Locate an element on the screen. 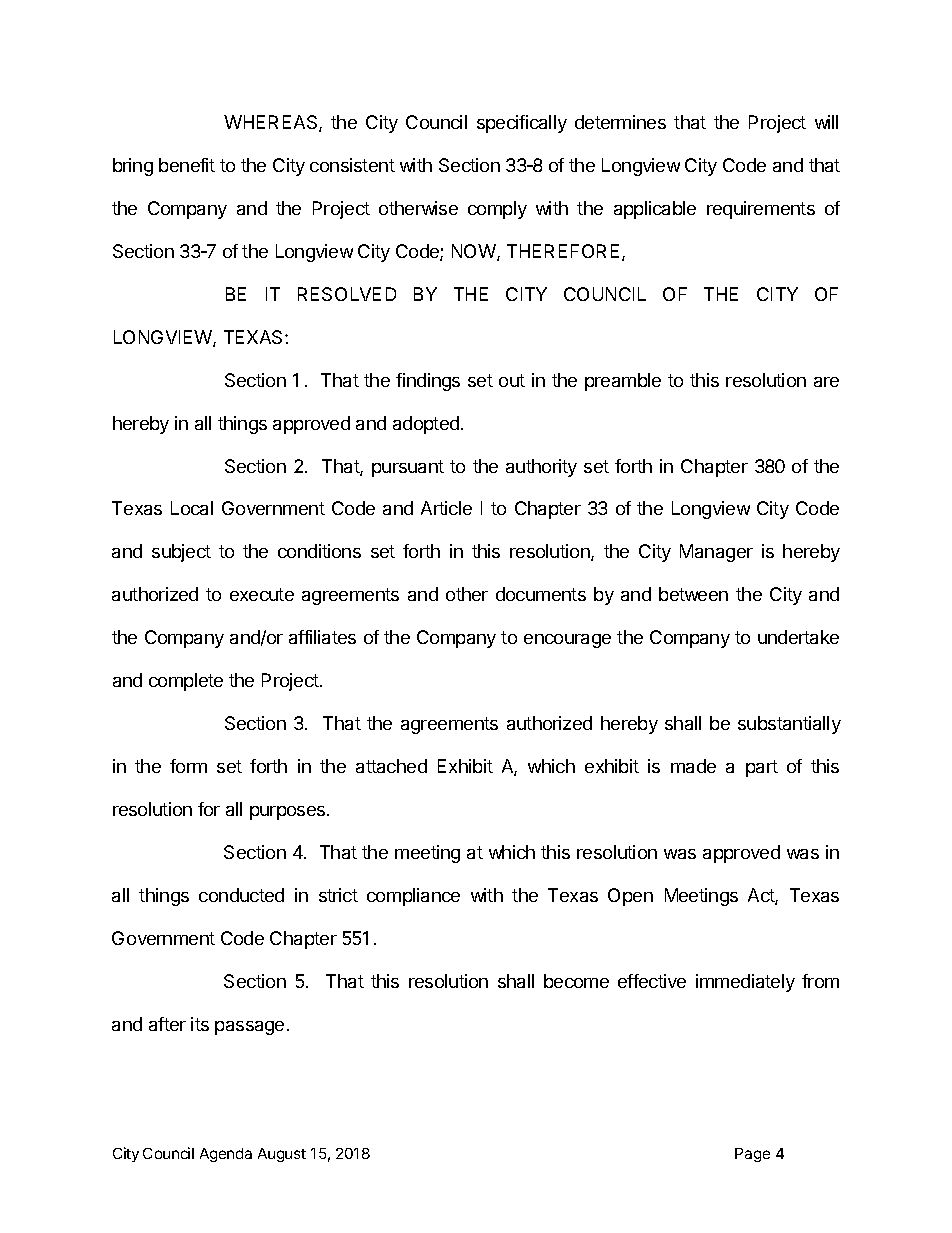 The height and width of the screenshot is (1233, 952). Agenda is located at coordinates (226, 1155).
